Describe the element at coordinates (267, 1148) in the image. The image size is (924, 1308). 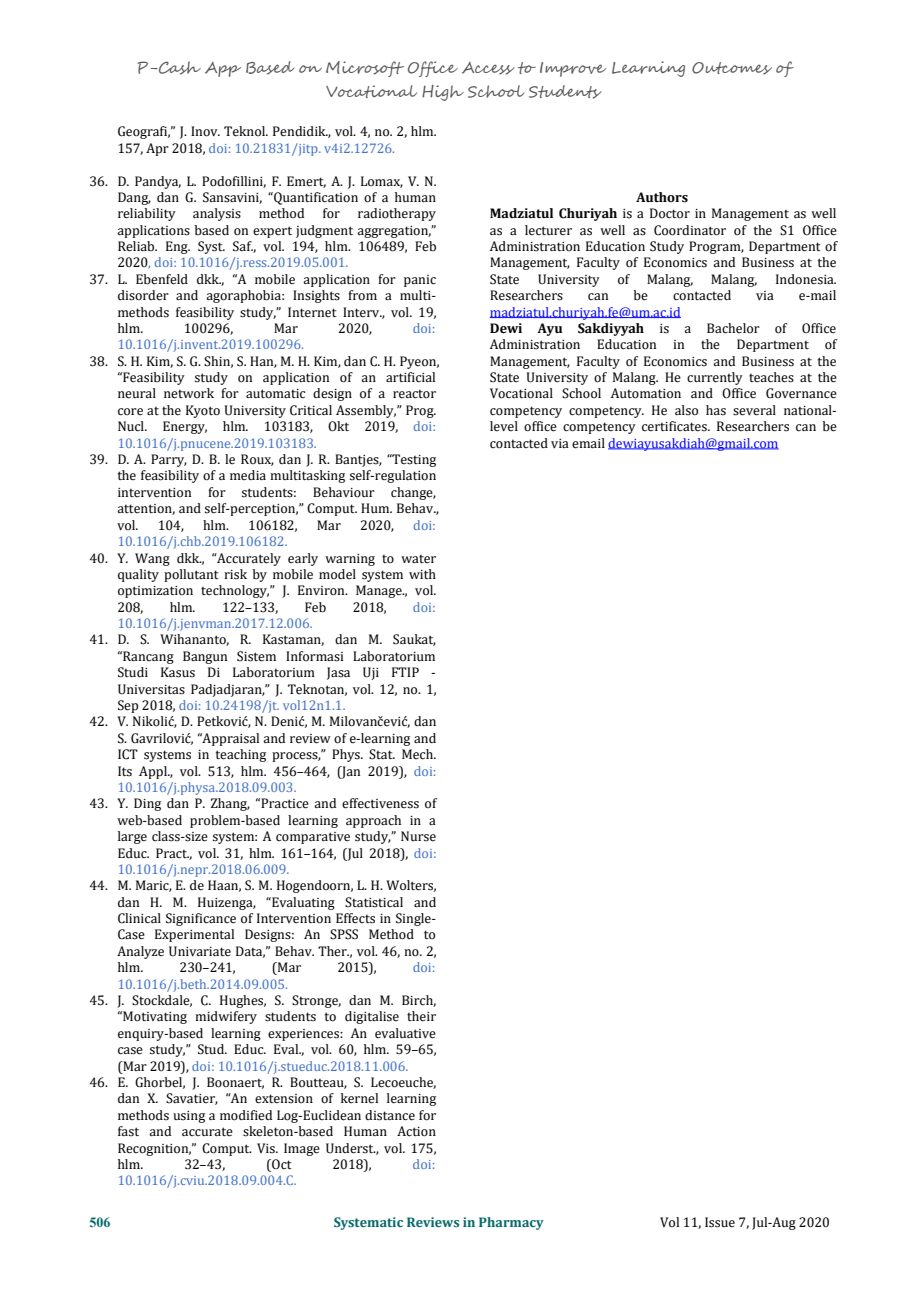
I see `Vis` at that location.
